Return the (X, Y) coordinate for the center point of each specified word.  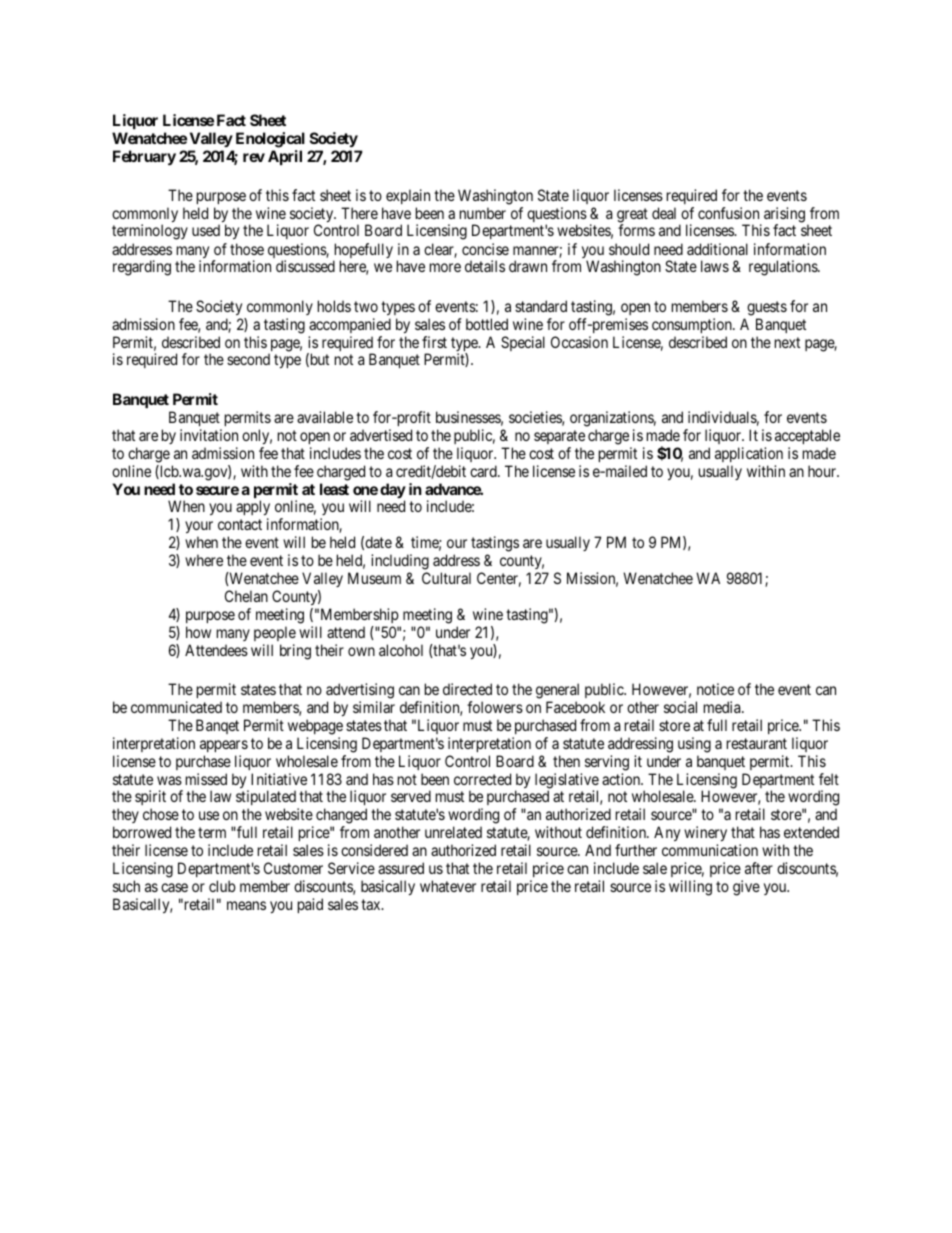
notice (715, 689)
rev (254, 157)
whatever (448, 886)
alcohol (401, 650)
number (483, 213)
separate (559, 437)
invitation (209, 435)
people (275, 633)
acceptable (807, 436)
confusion (728, 213)
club (222, 886)
